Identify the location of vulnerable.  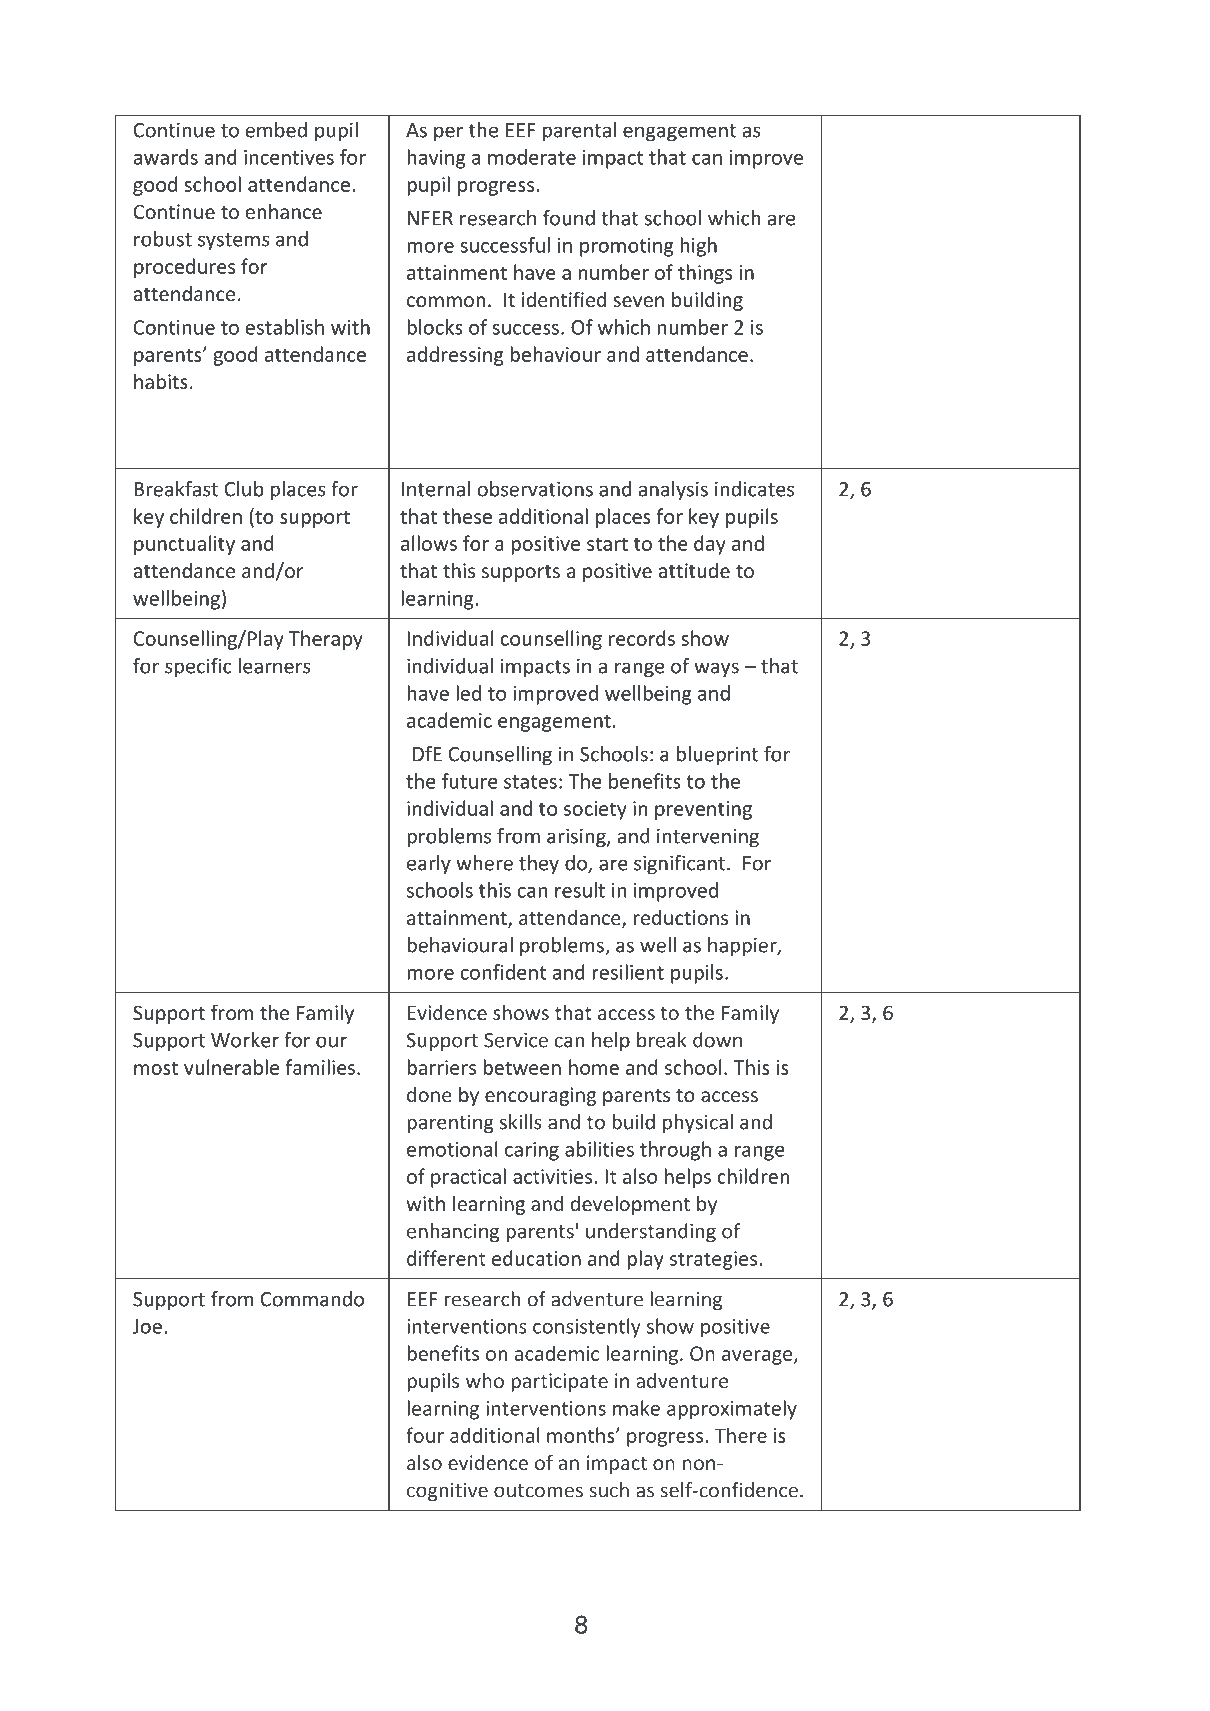
(231, 1067).
